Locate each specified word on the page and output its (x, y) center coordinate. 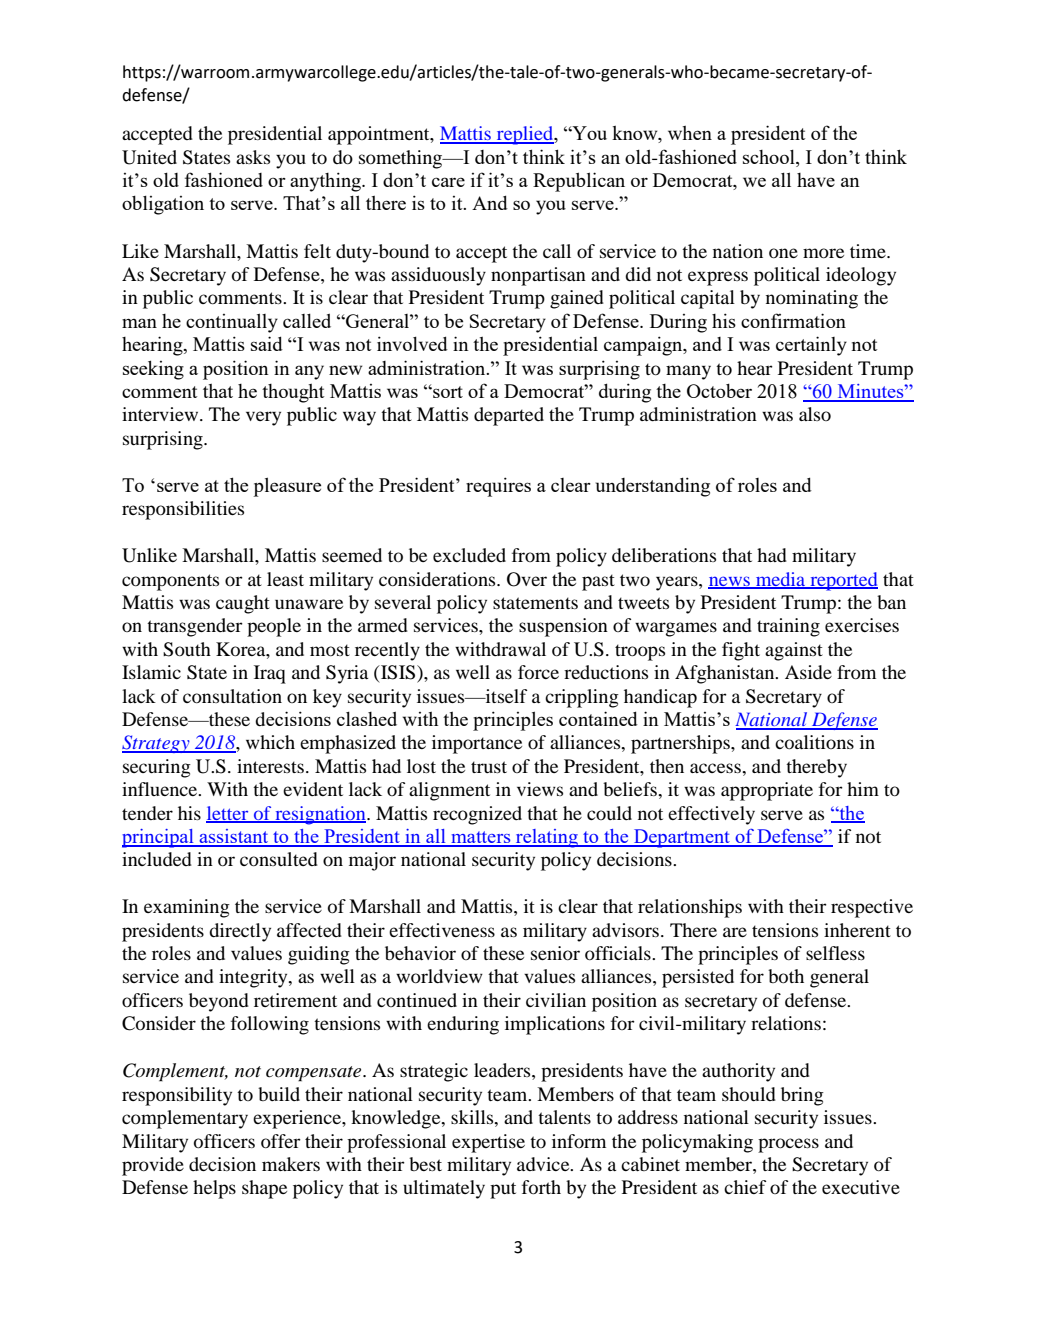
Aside (808, 672)
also (815, 414)
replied (525, 135)
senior (555, 953)
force (538, 672)
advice (544, 1164)
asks (253, 157)
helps (214, 1189)
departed (509, 416)
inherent (857, 930)
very (263, 418)
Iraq (270, 674)
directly (240, 932)
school (770, 156)
